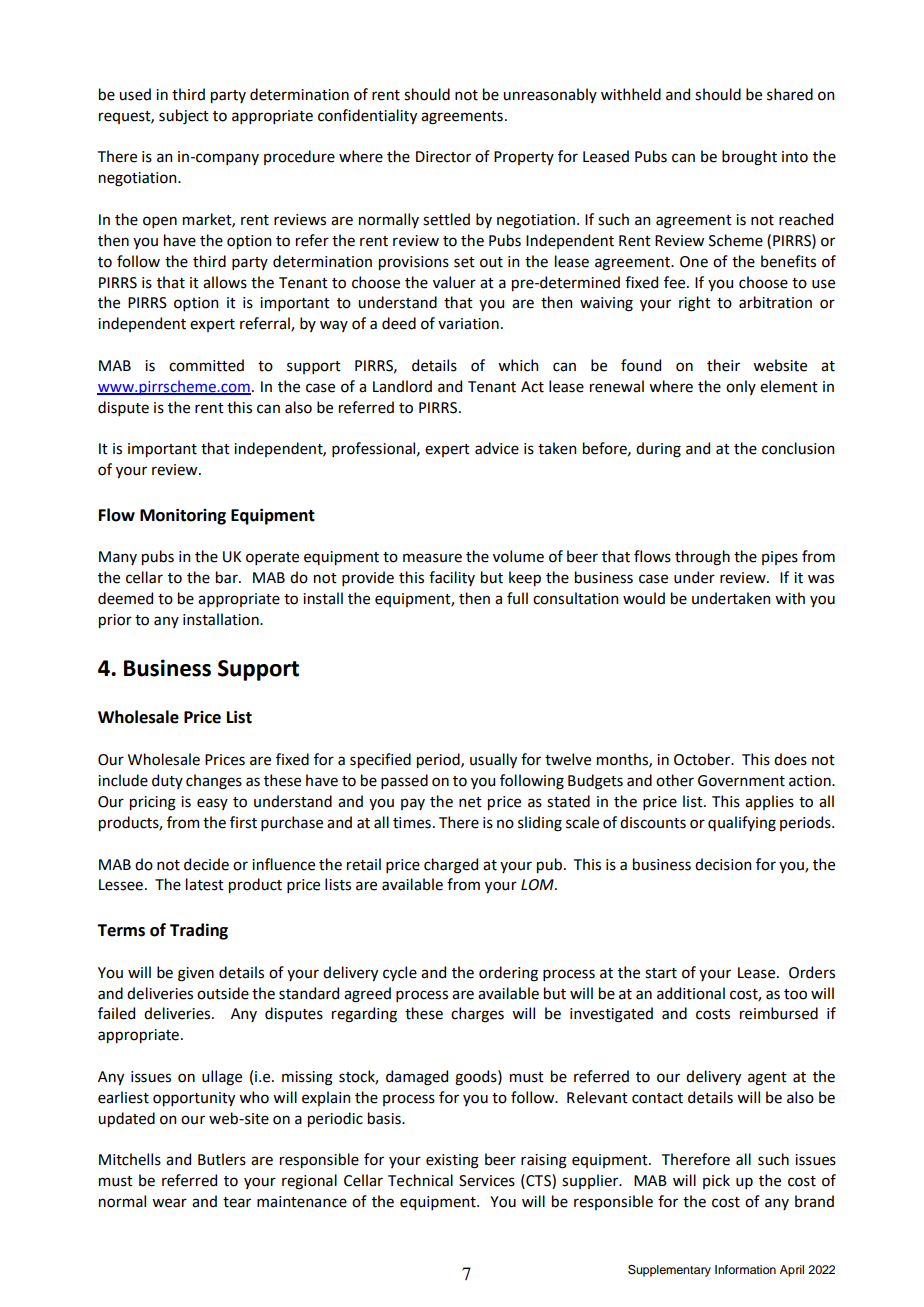 The height and width of the document is (1307, 924). What do you see at coordinates (487, 1181) in the document?
I see `Services` at bounding box center [487, 1181].
